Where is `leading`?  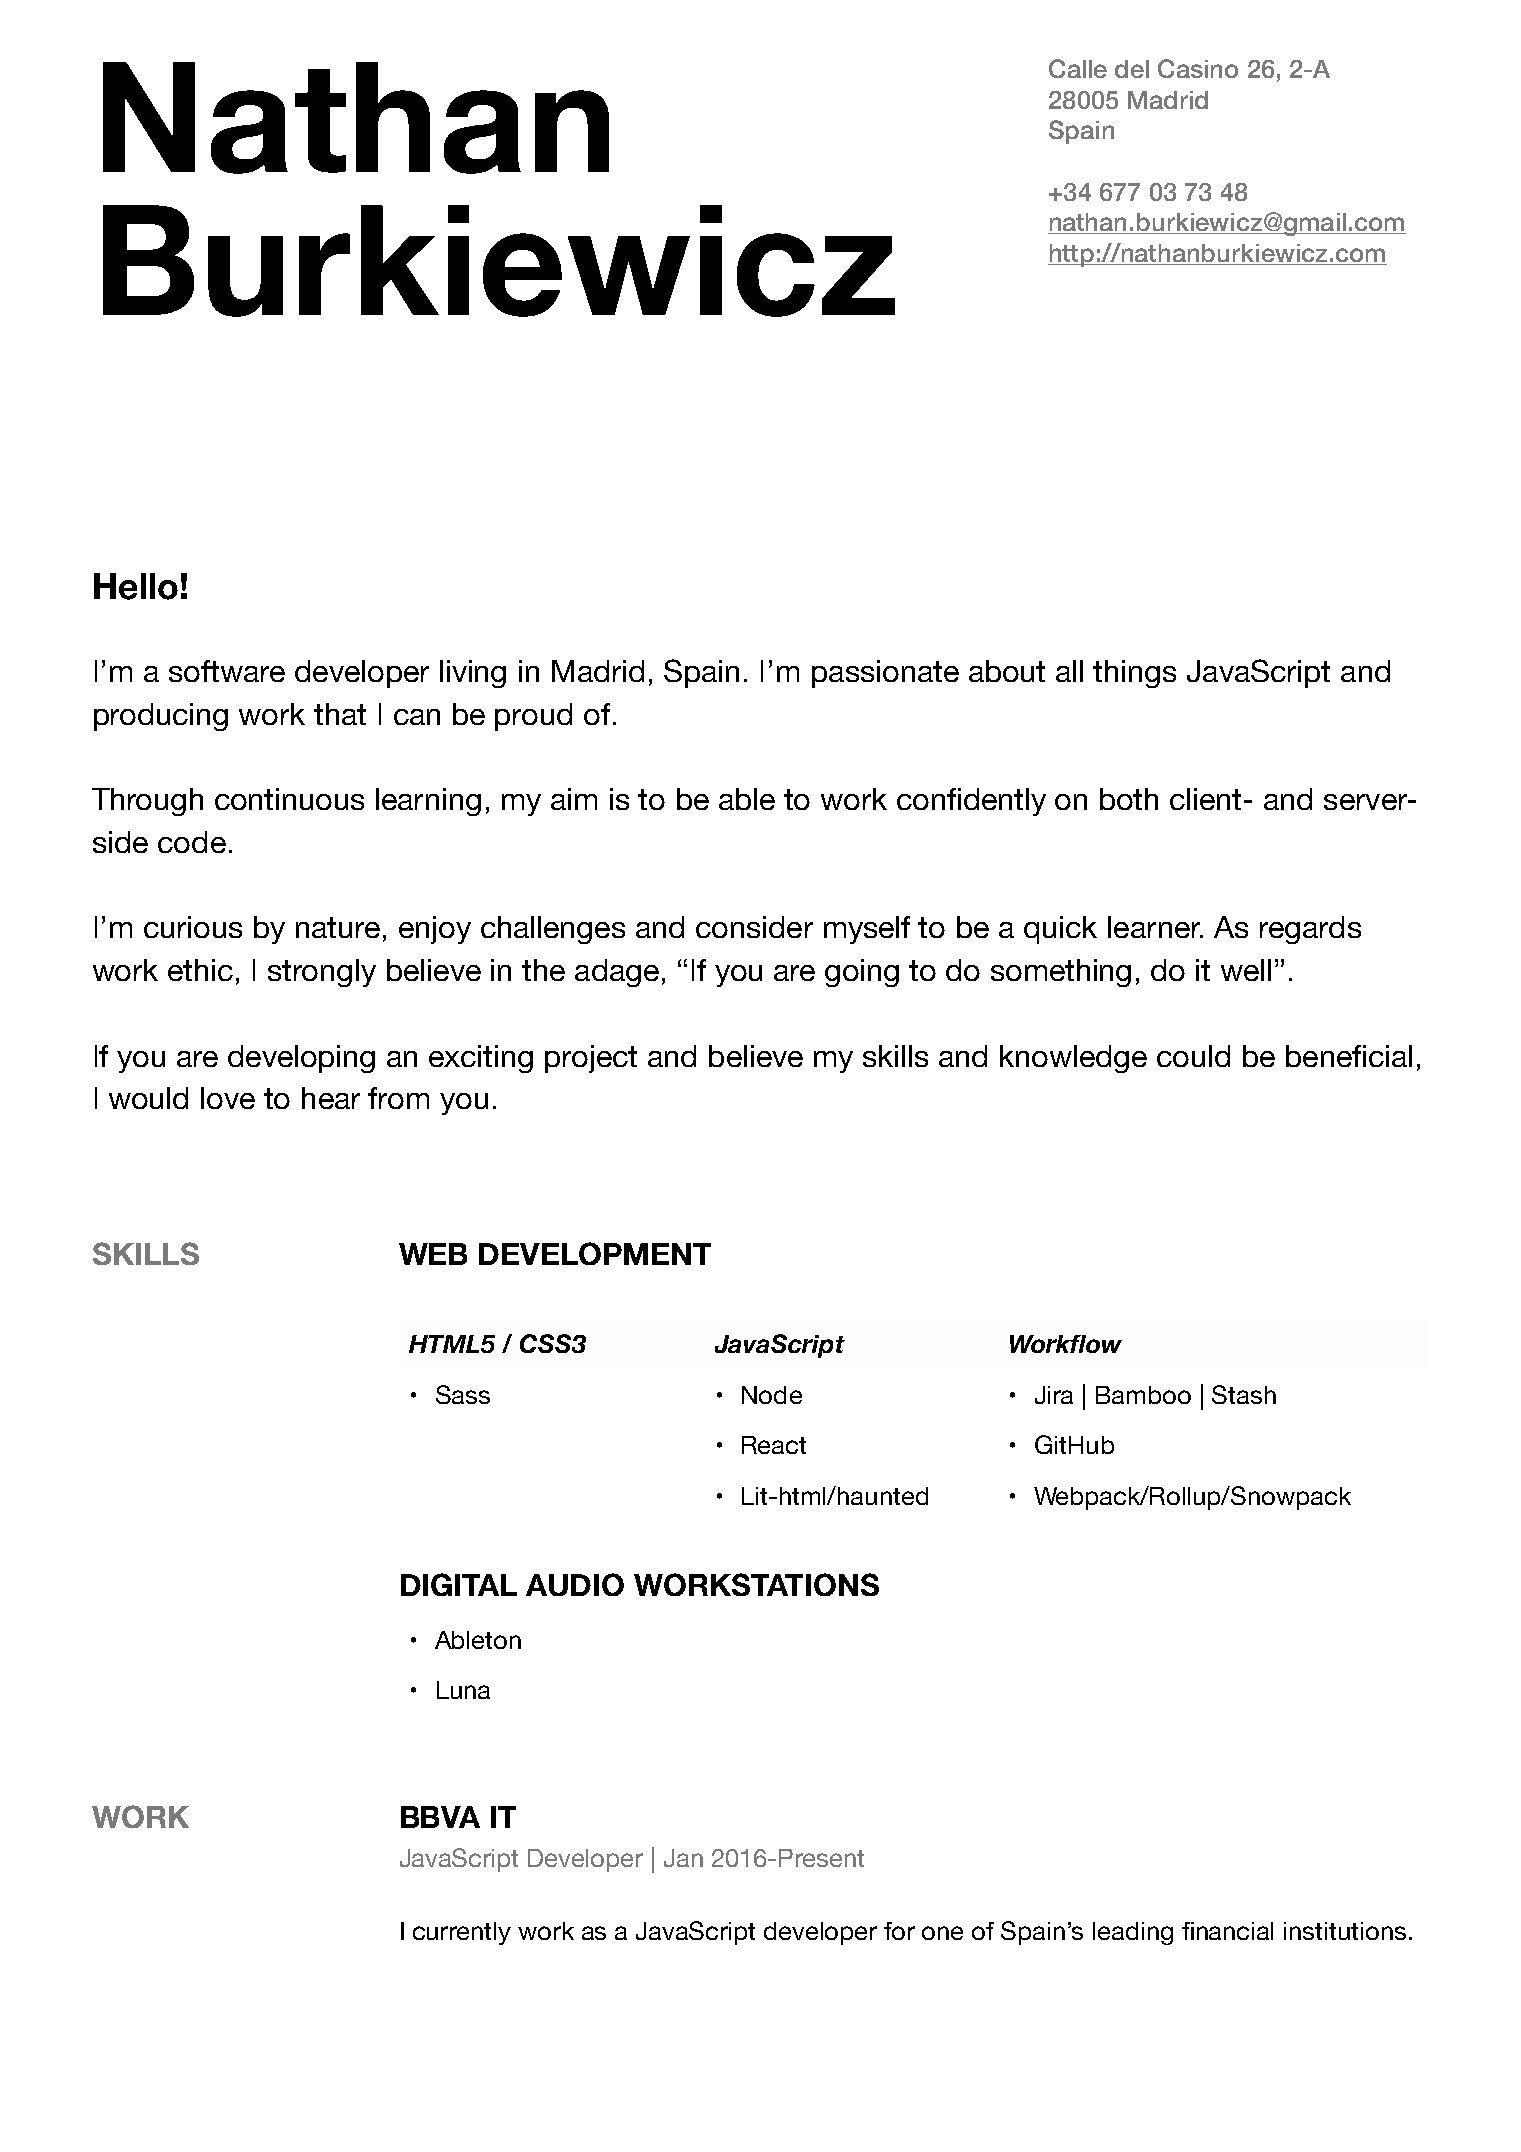
leading is located at coordinates (1133, 1933).
